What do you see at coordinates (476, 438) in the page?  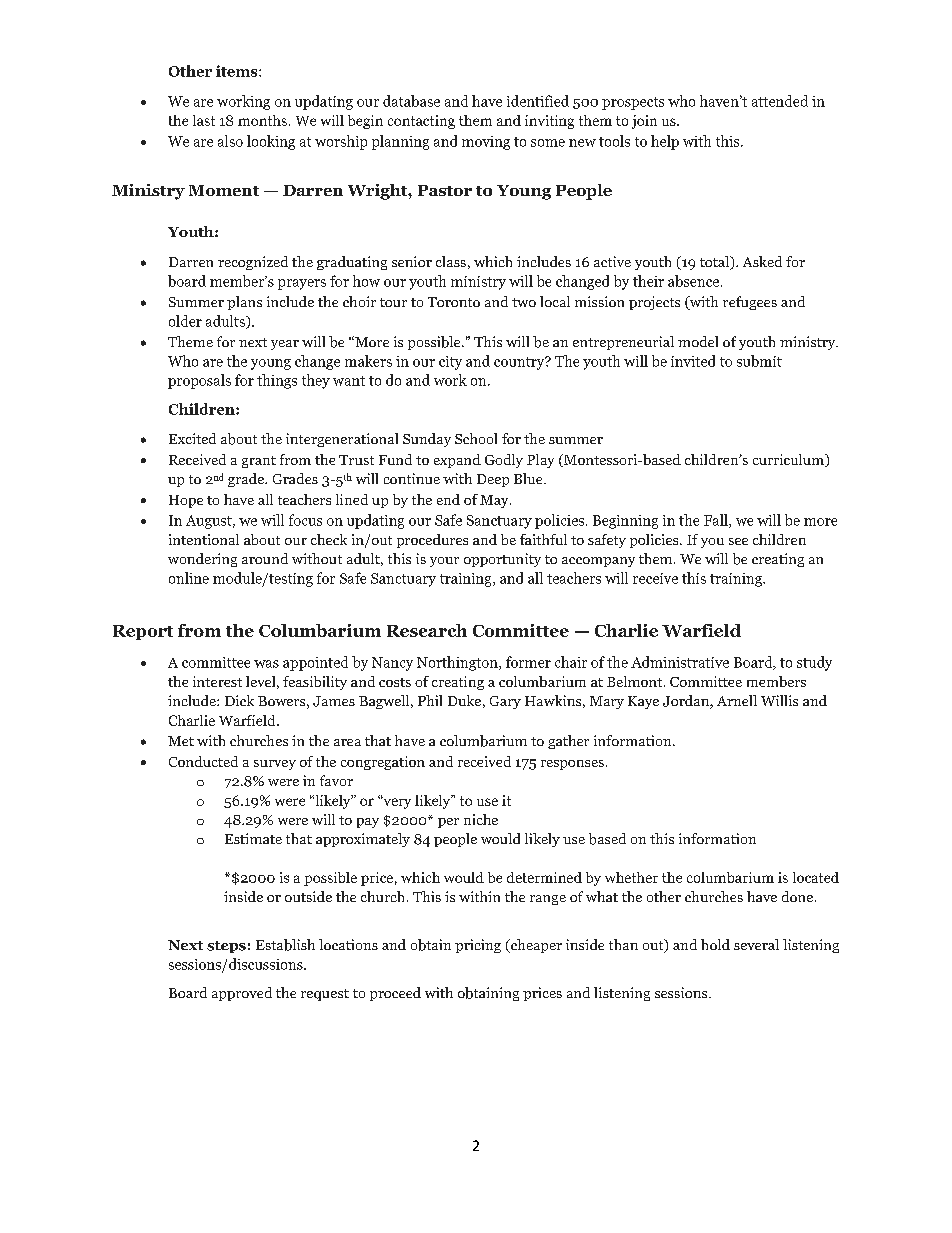 I see `School` at bounding box center [476, 438].
